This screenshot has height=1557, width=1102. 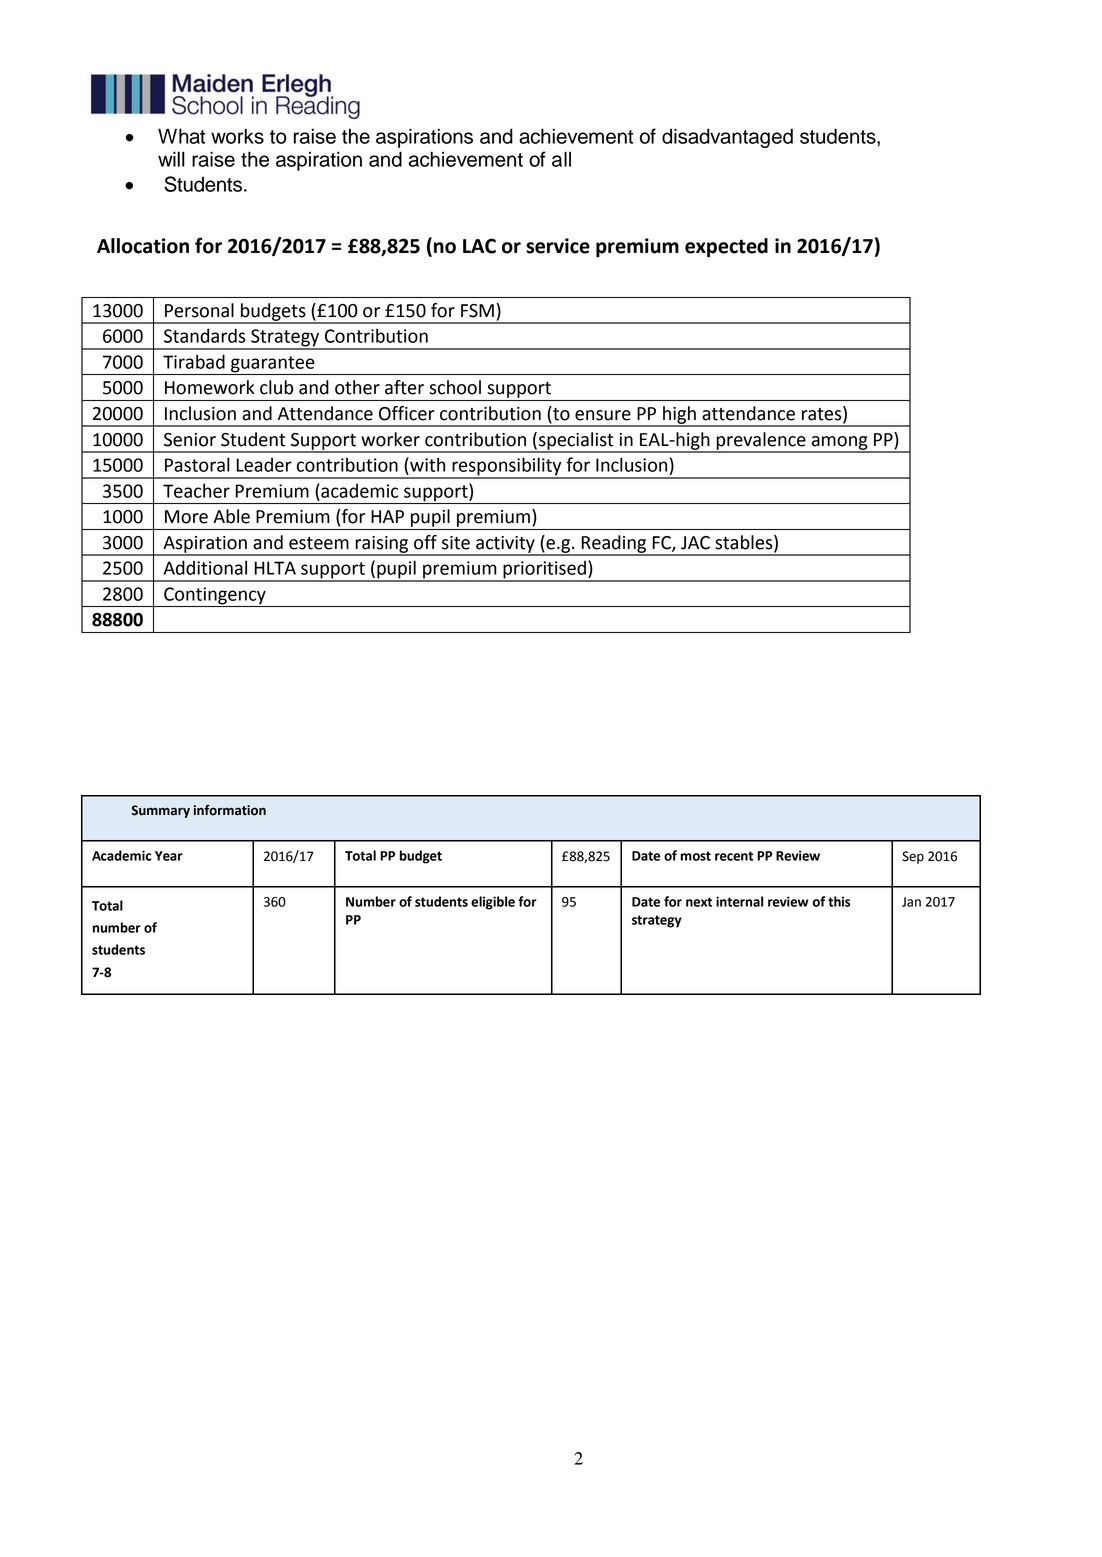 I want to click on disadvantaged, so click(x=727, y=138).
